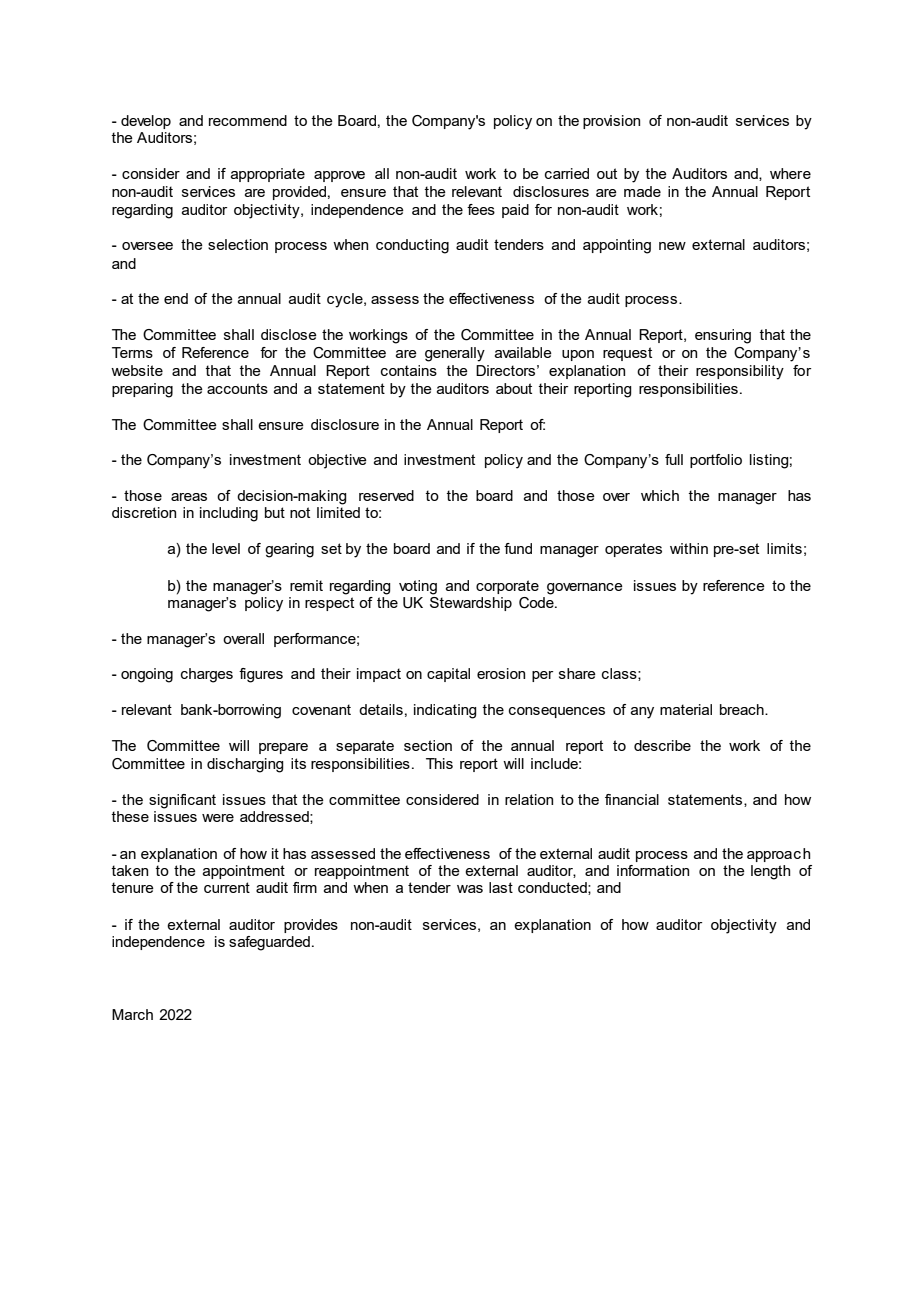 The image size is (924, 1308). I want to click on fees, so click(481, 209).
